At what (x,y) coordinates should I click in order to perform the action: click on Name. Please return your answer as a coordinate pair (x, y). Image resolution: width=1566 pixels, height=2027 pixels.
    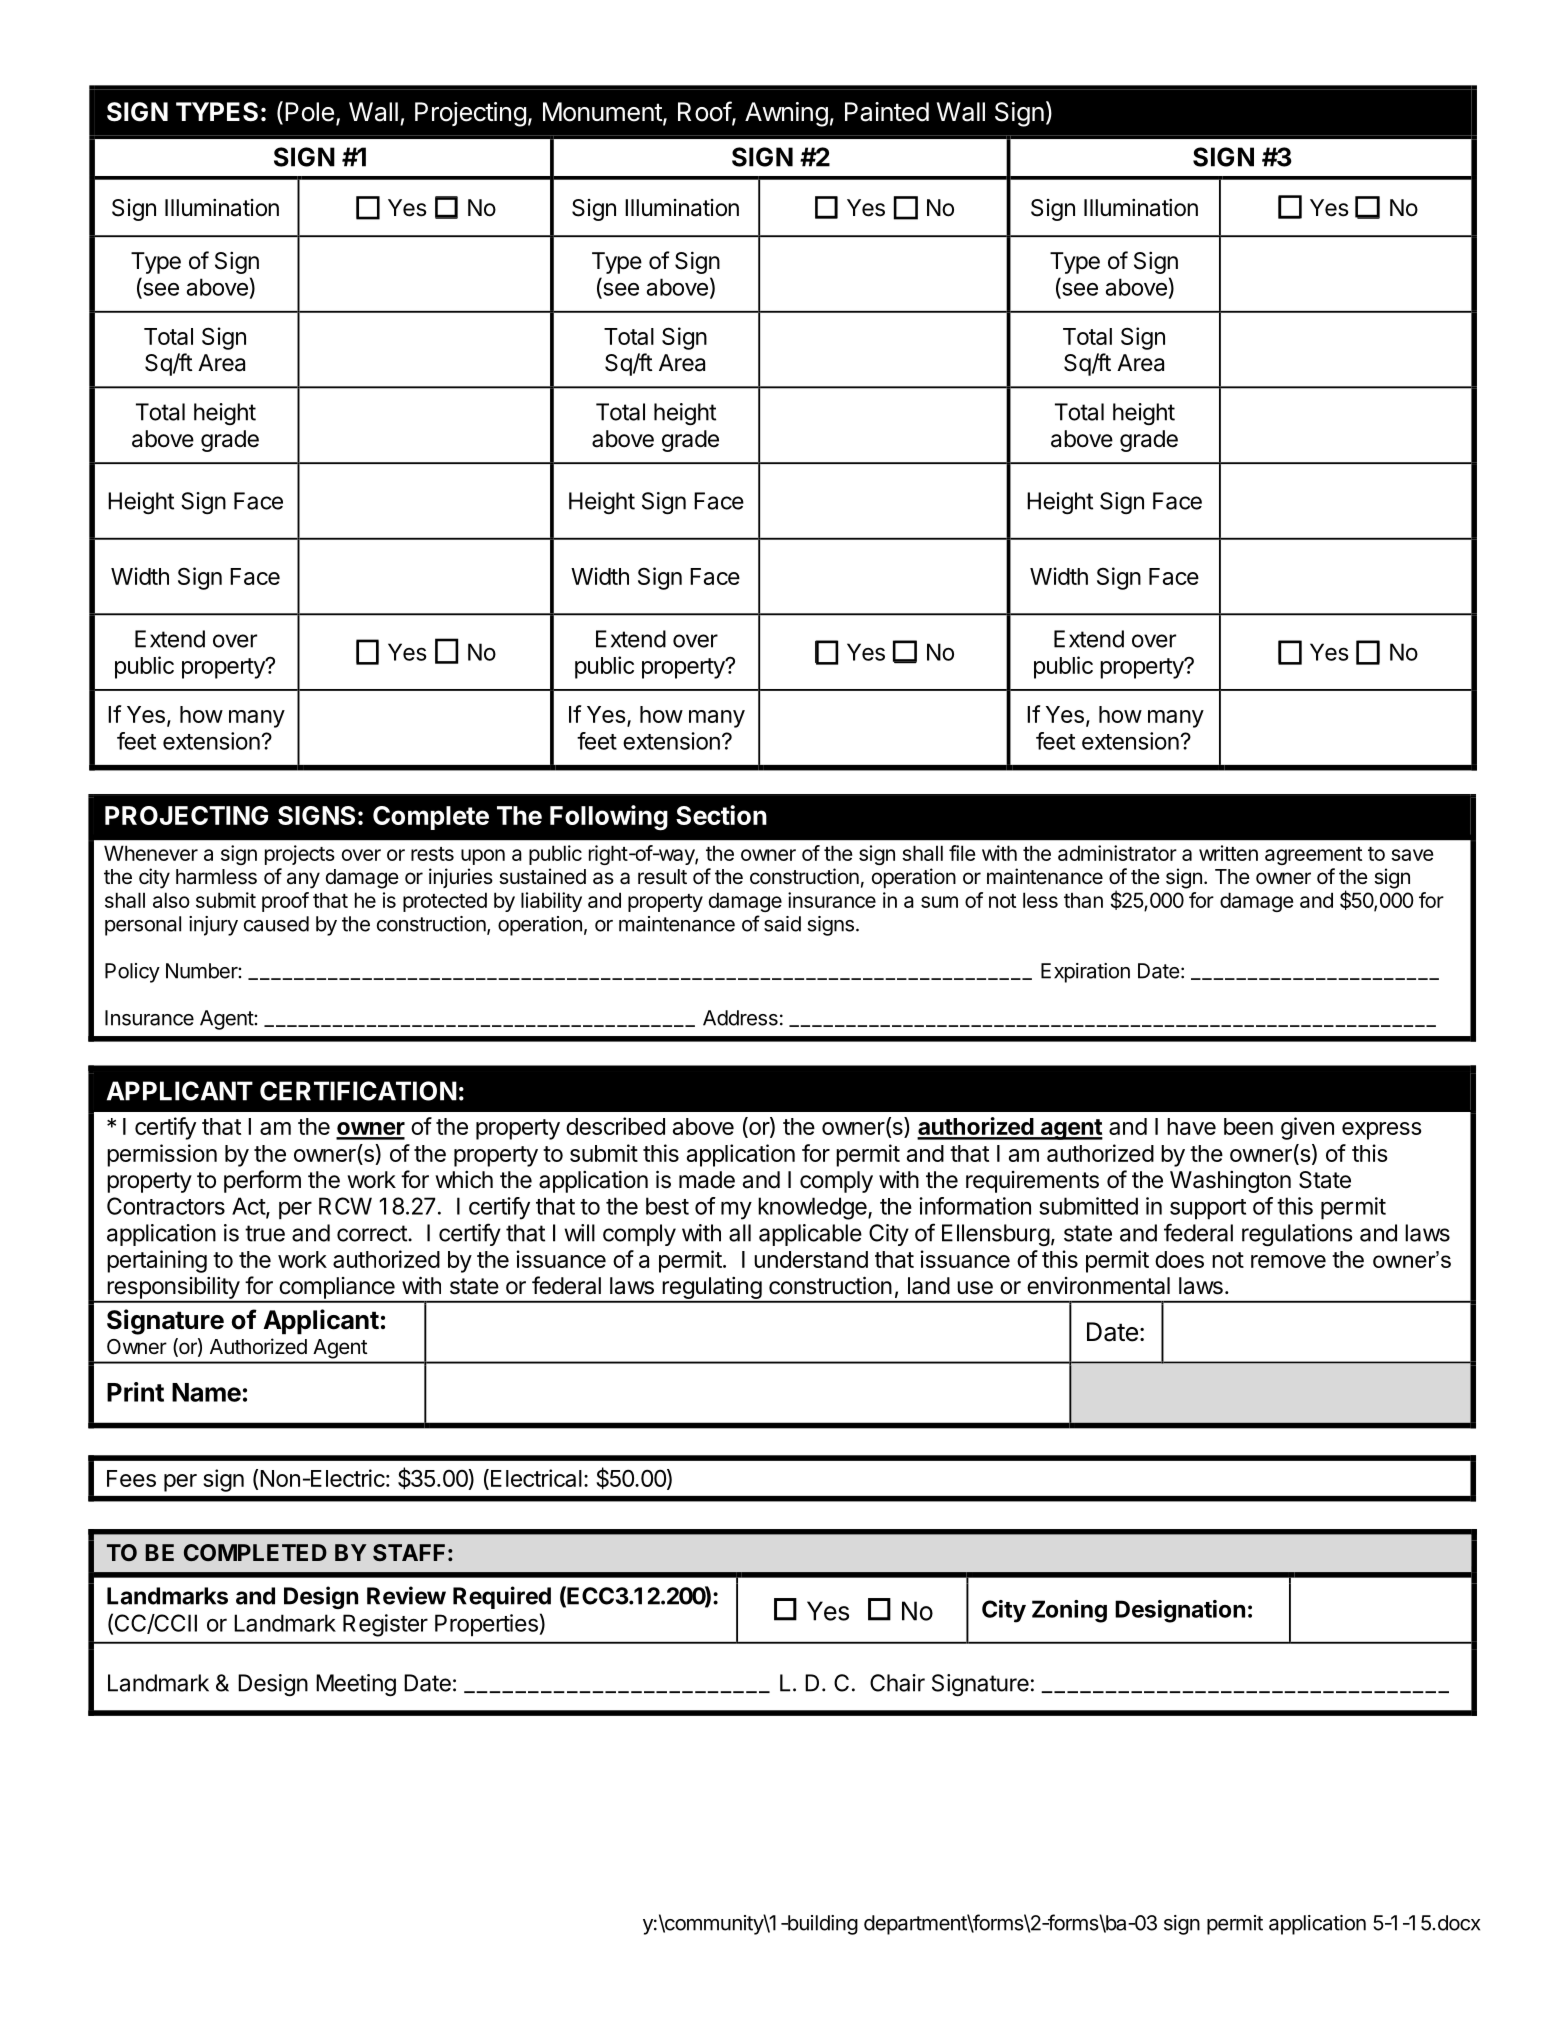
    Looking at the image, I should click on (206, 1392).
